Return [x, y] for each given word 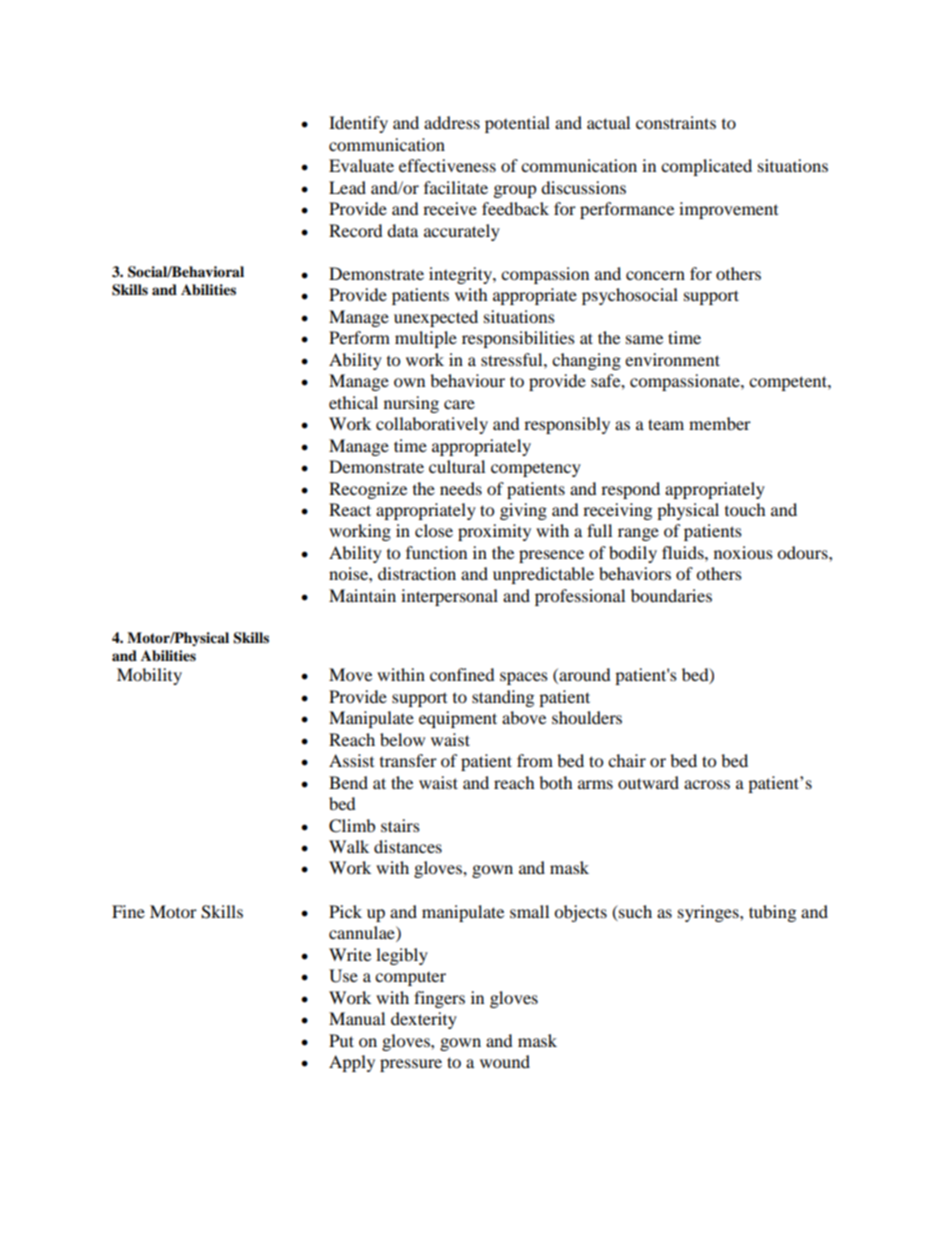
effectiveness [447, 165]
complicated [706, 167]
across [707, 784]
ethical [353, 402]
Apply [352, 1063]
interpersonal [449, 597]
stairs [400, 825]
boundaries [671, 595]
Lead [347, 187]
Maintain [362, 595]
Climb [352, 826]
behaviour [467, 380]
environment [672, 359]
